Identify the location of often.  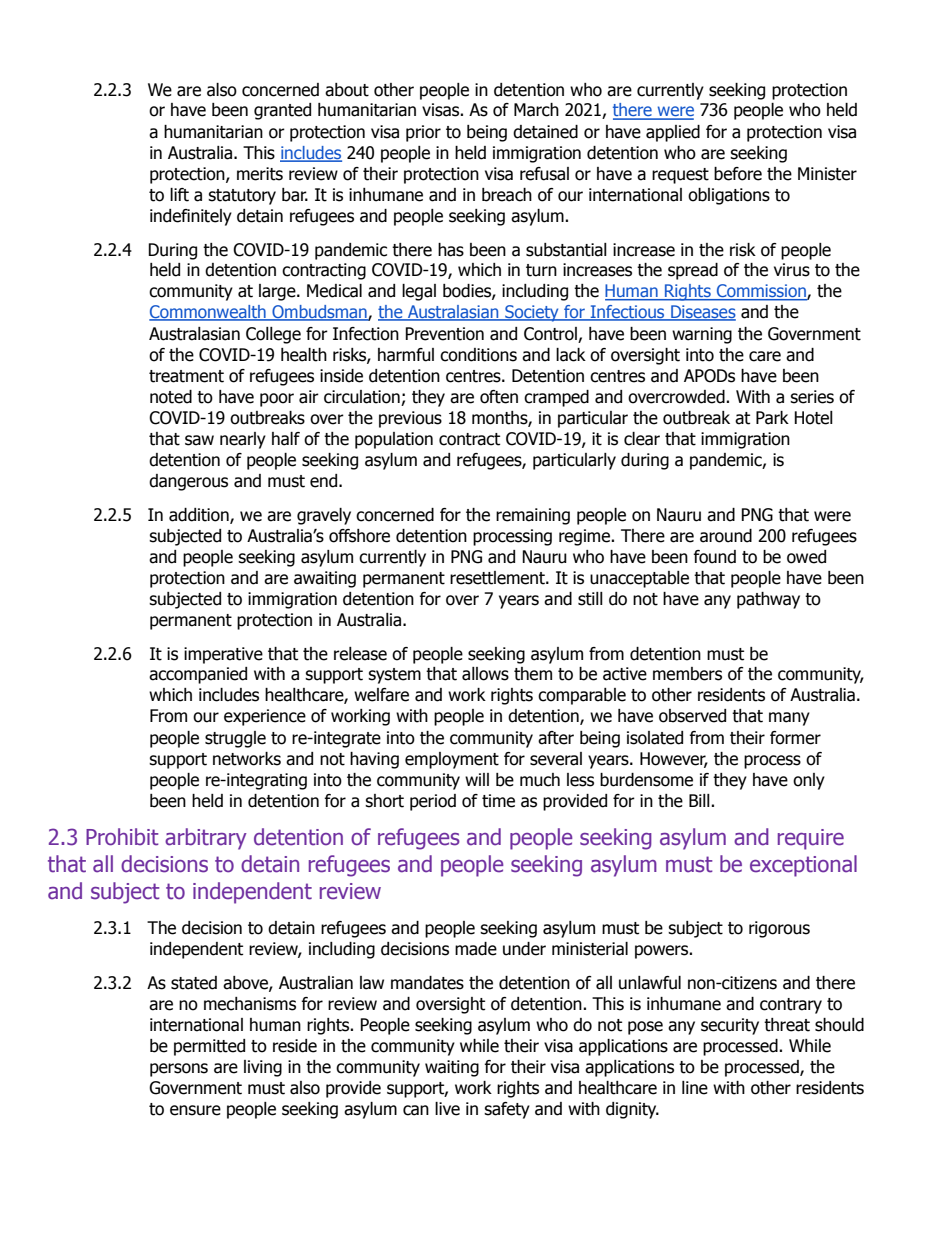
(499, 397).
